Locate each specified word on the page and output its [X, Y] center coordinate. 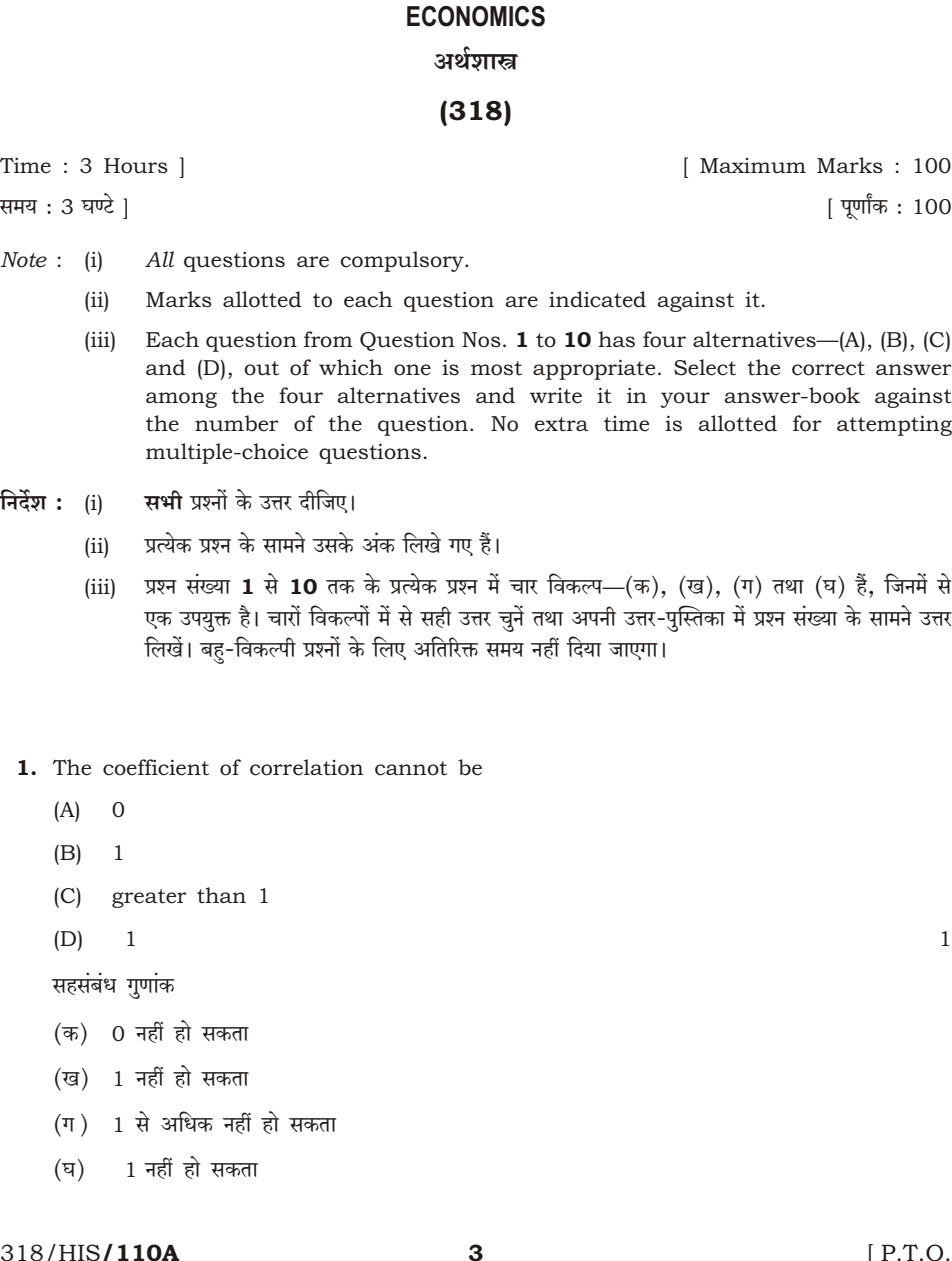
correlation [307, 767]
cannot [411, 768]
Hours [136, 166]
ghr [436, 617]
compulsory [403, 261]
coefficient [156, 767]
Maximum [753, 166]
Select [705, 367]
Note [24, 260]
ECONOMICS [476, 16]
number [237, 423]
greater [149, 898]
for [807, 423]
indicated [597, 299]
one [412, 370]
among [181, 400]
